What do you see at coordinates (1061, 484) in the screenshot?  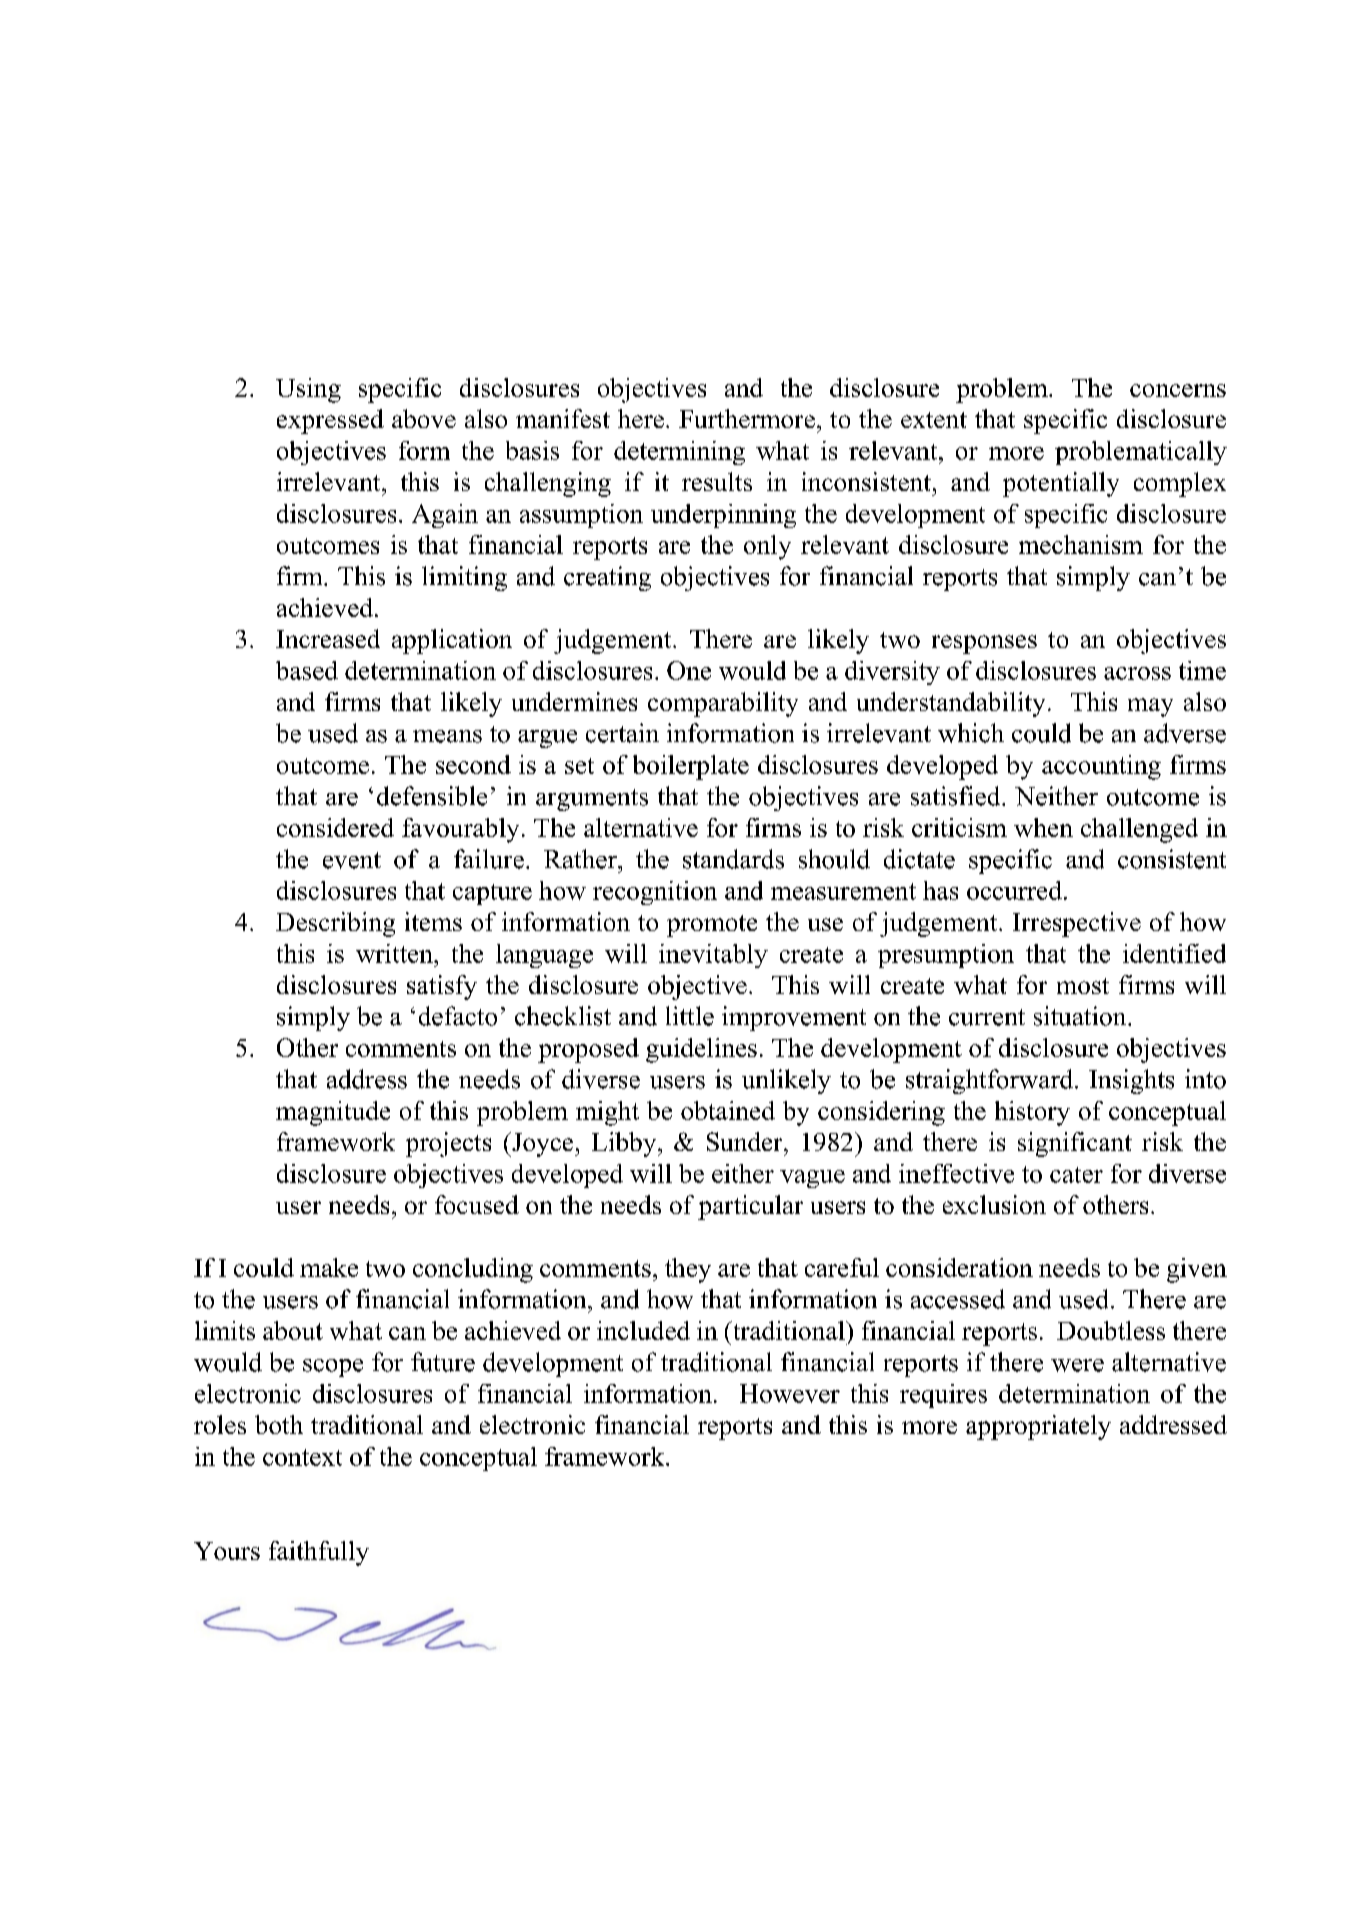 I see `potentially` at bounding box center [1061, 484].
